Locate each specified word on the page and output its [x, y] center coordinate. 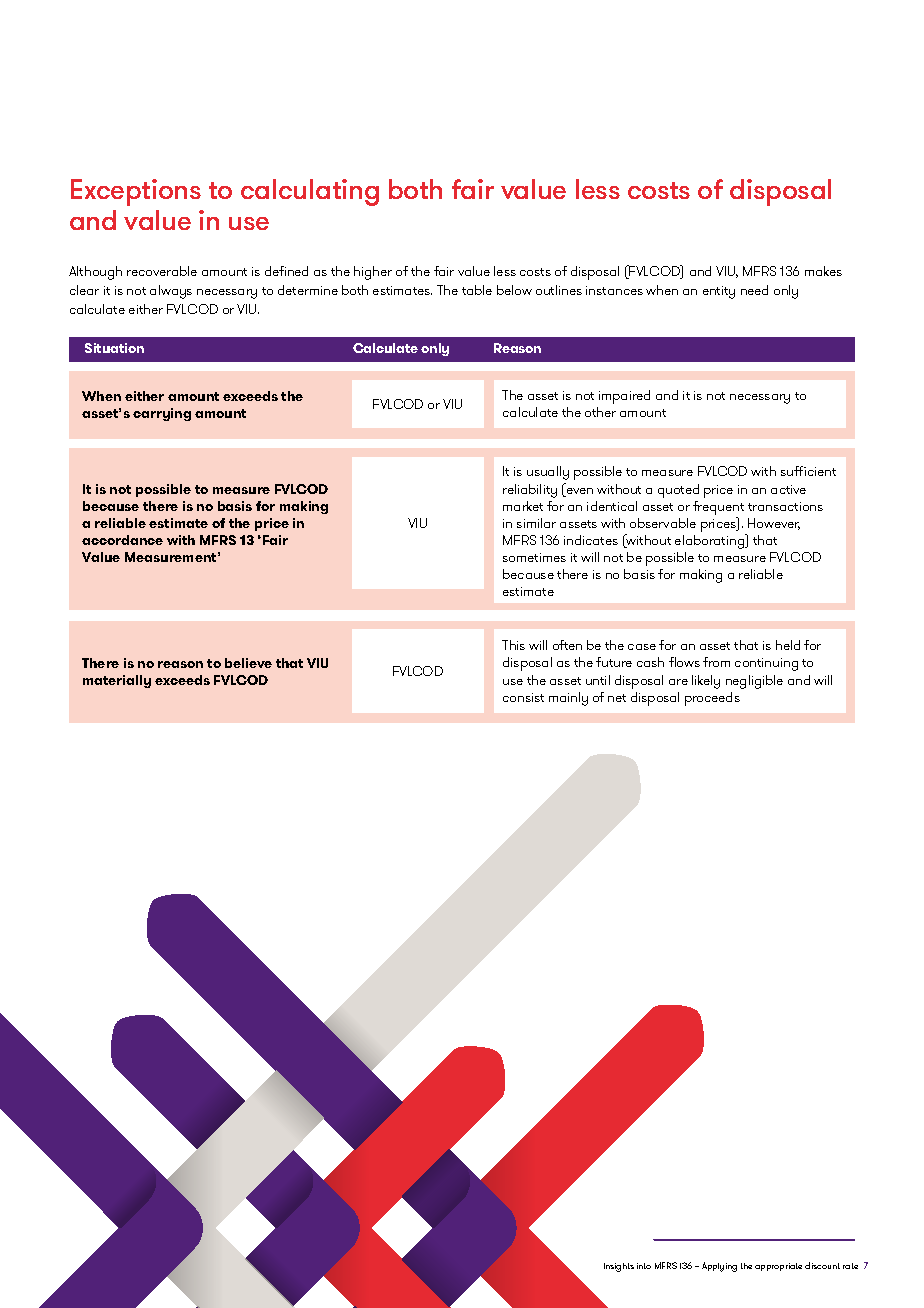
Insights [619, 1267]
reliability [530, 491]
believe [248, 663]
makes [823, 271]
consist [523, 697]
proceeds [712, 699]
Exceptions [136, 192]
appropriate [778, 1267]
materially [117, 681]
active [788, 489]
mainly [568, 699]
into [644, 1266]
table [477, 290]
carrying [162, 414]
